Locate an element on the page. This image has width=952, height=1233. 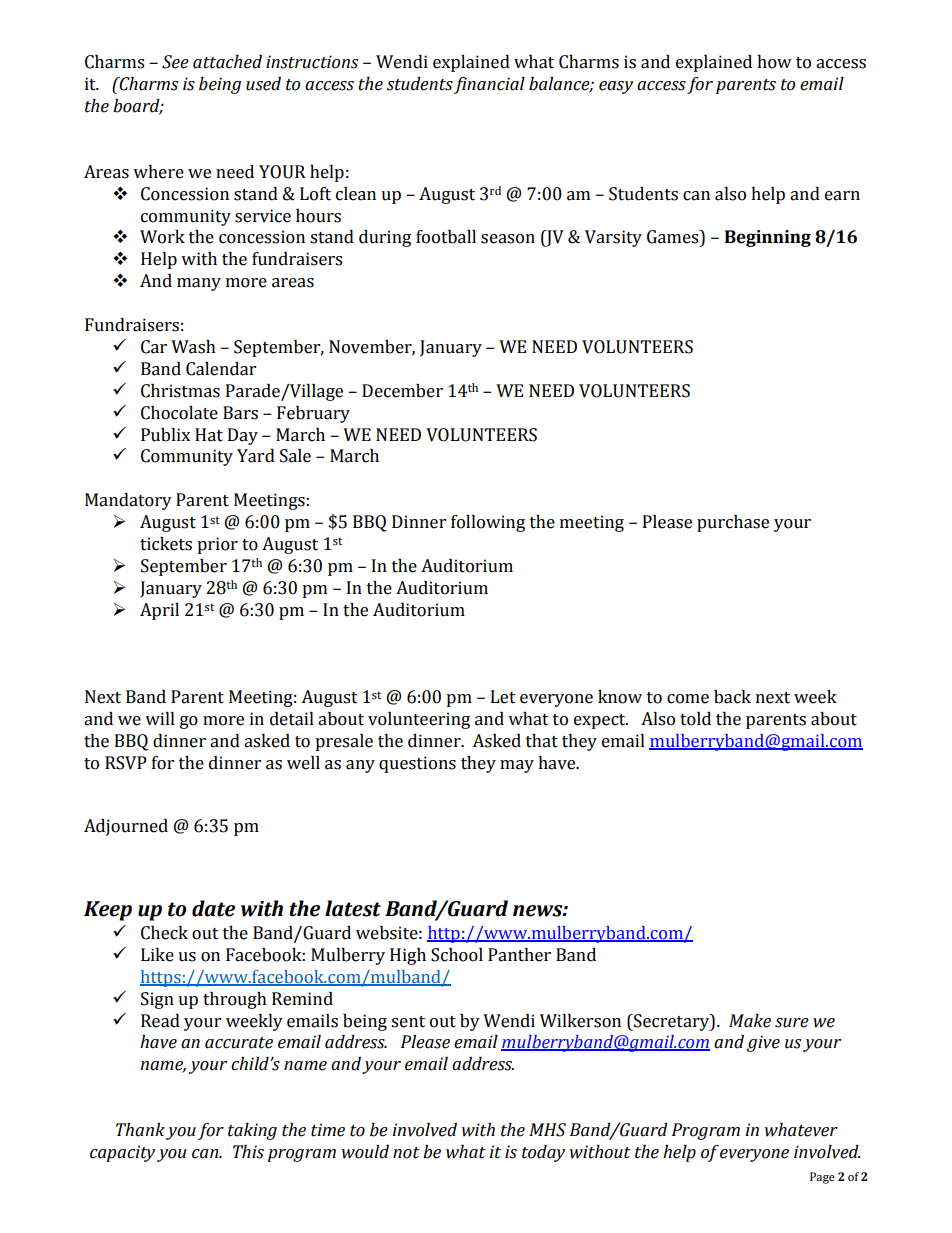
today is located at coordinates (543, 1153).
